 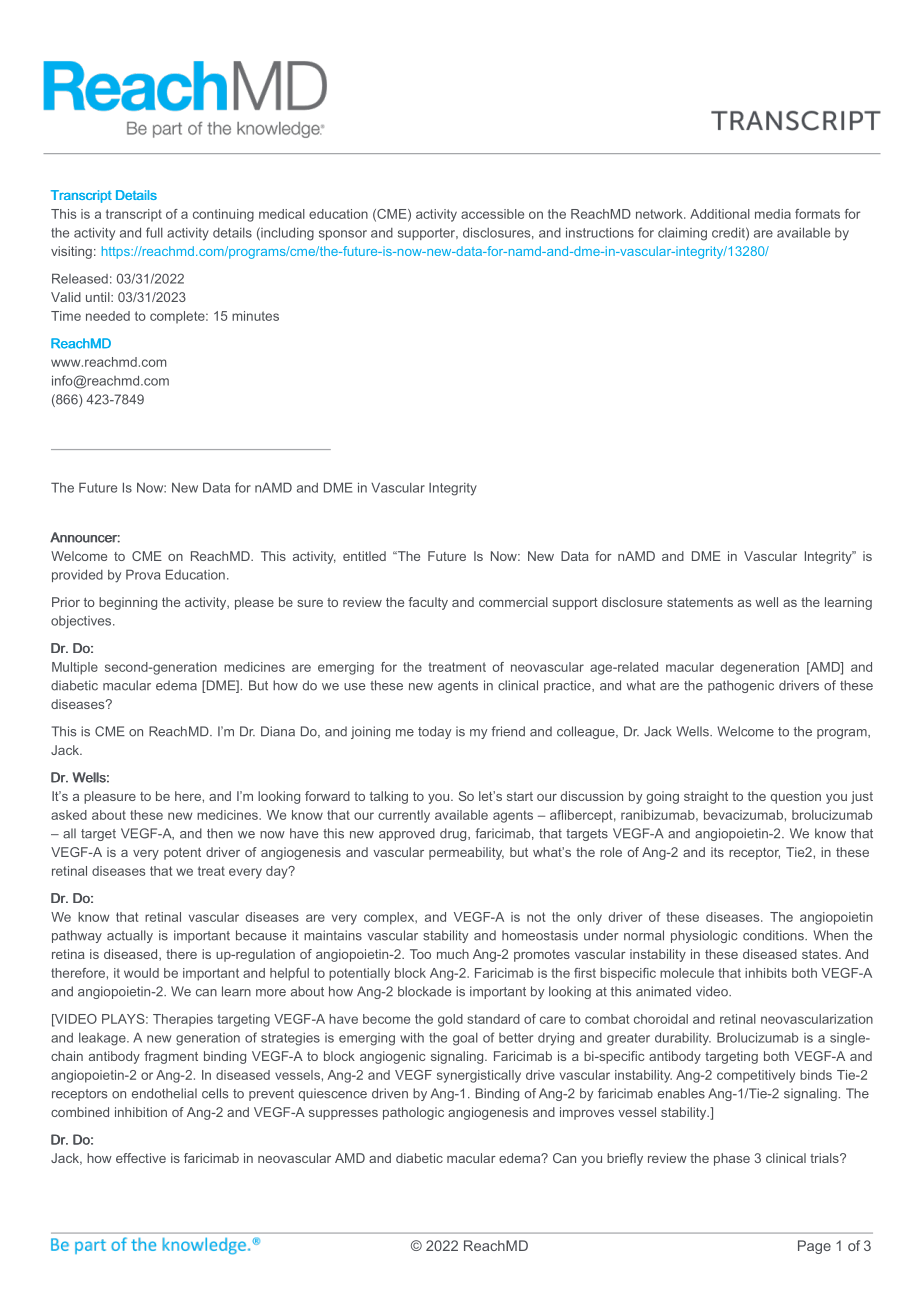 I want to click on much, so click(x=453, y=954).
